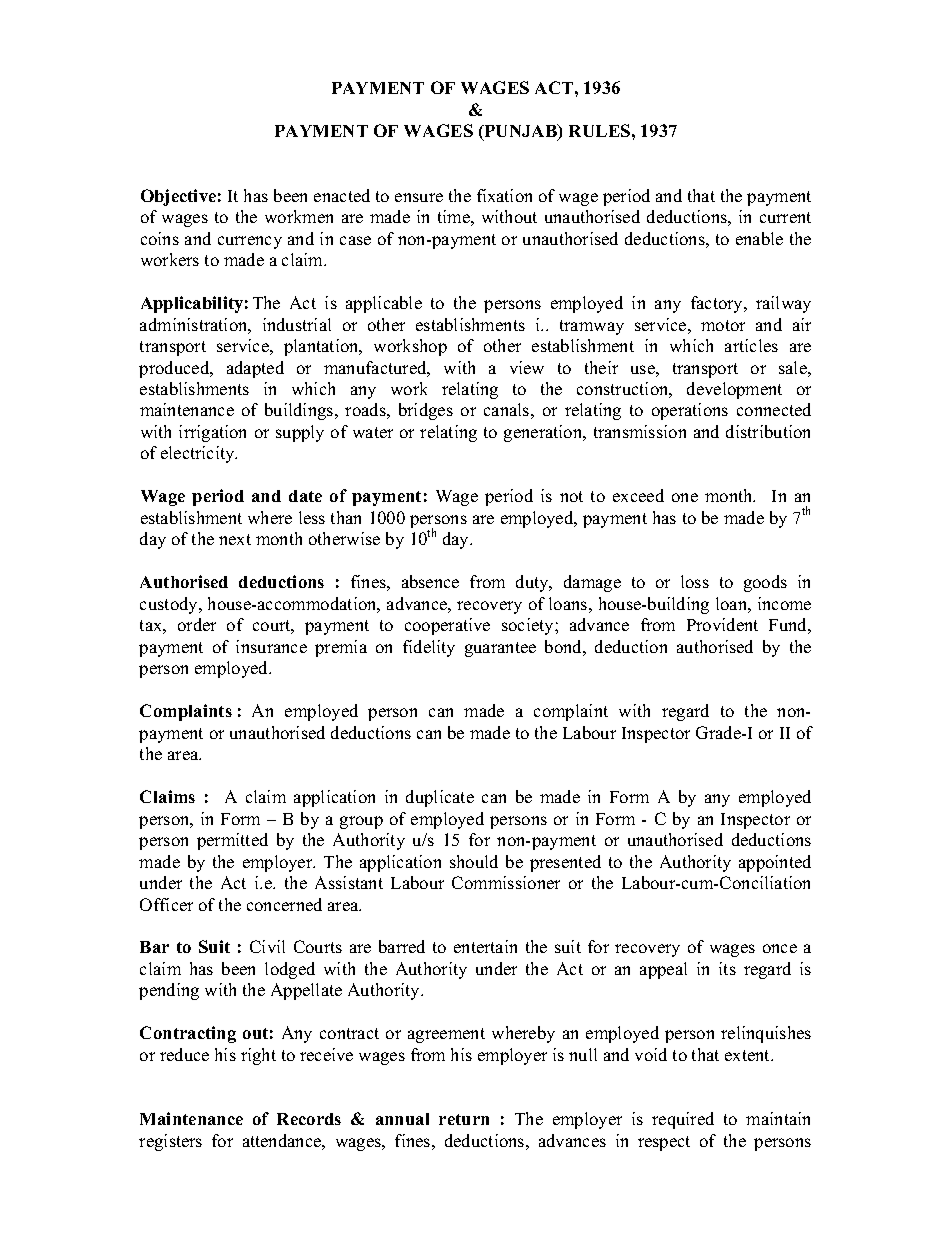 This screenshot has height=1233, width=952. I want to click on currency, so click(250, 242).
